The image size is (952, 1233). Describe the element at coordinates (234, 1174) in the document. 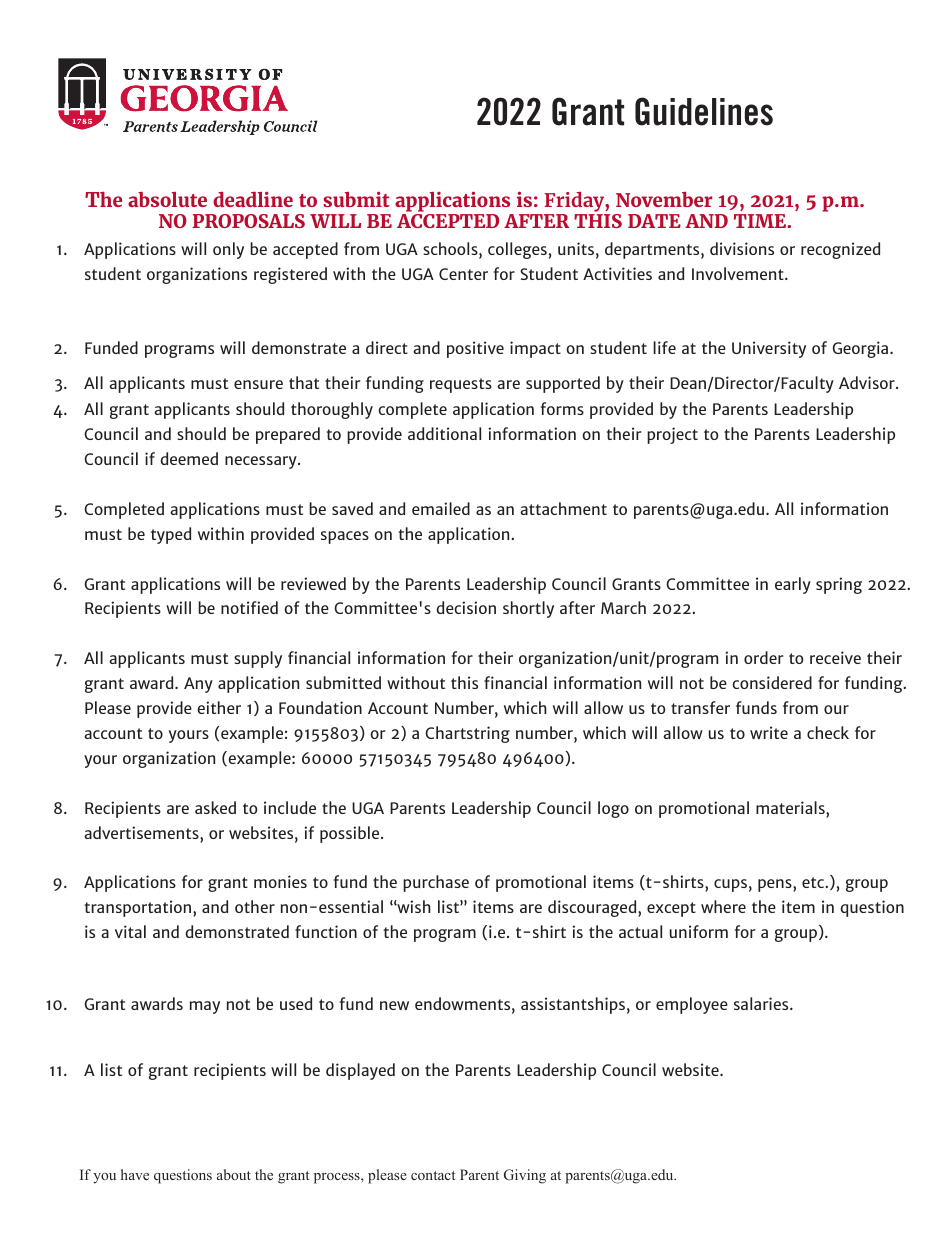

I see `about` at that location.
